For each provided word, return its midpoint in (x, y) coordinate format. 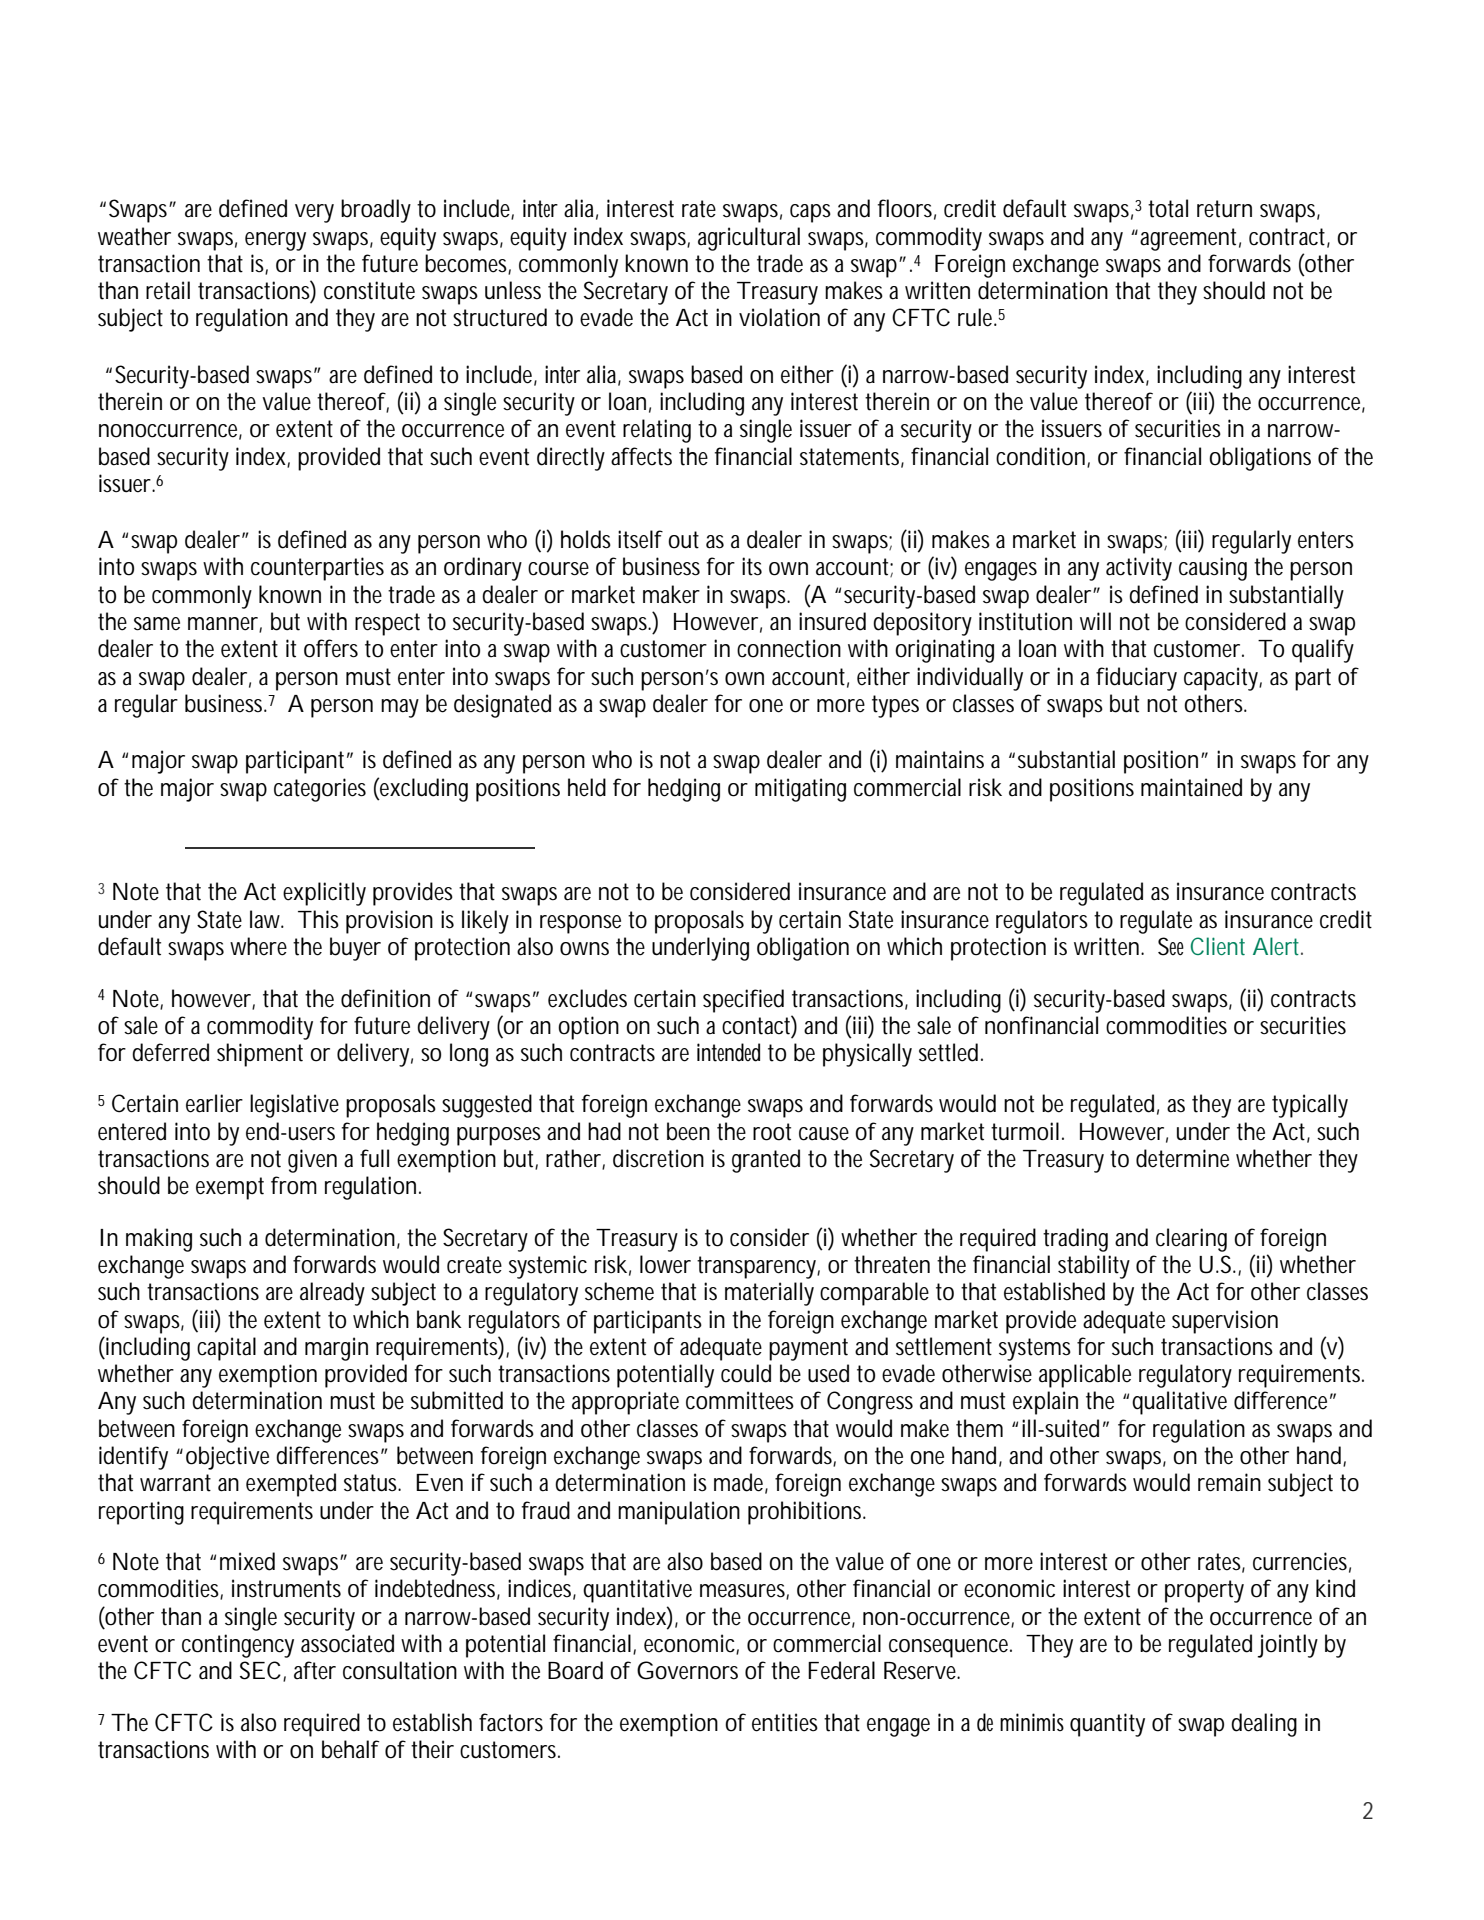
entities (785, 1722)
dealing (1264, 1725)
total (1168, 208)
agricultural (749, 239)
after (315, 1670)
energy (275, 241)
